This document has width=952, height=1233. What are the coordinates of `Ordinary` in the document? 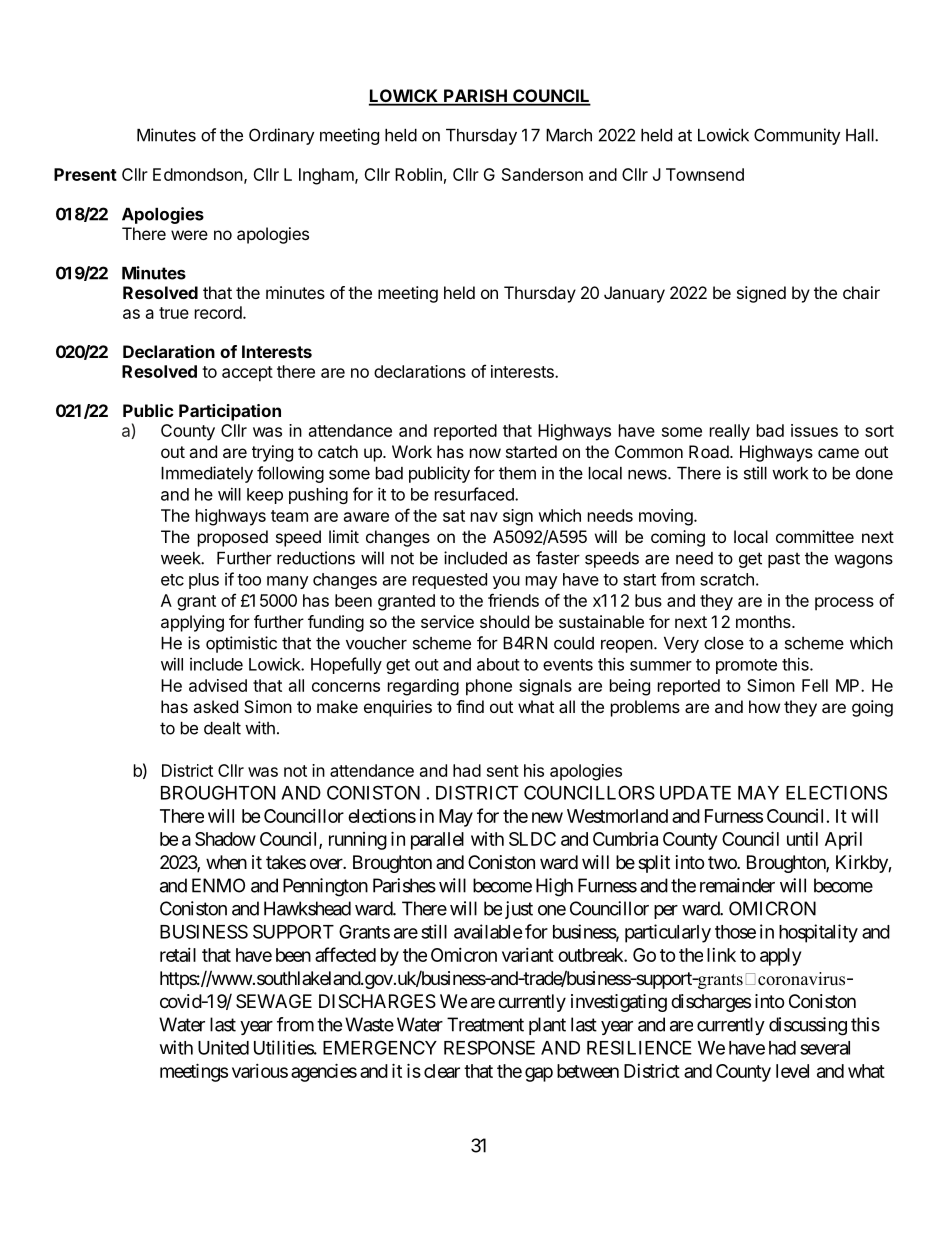 It's located at (281, 136).
